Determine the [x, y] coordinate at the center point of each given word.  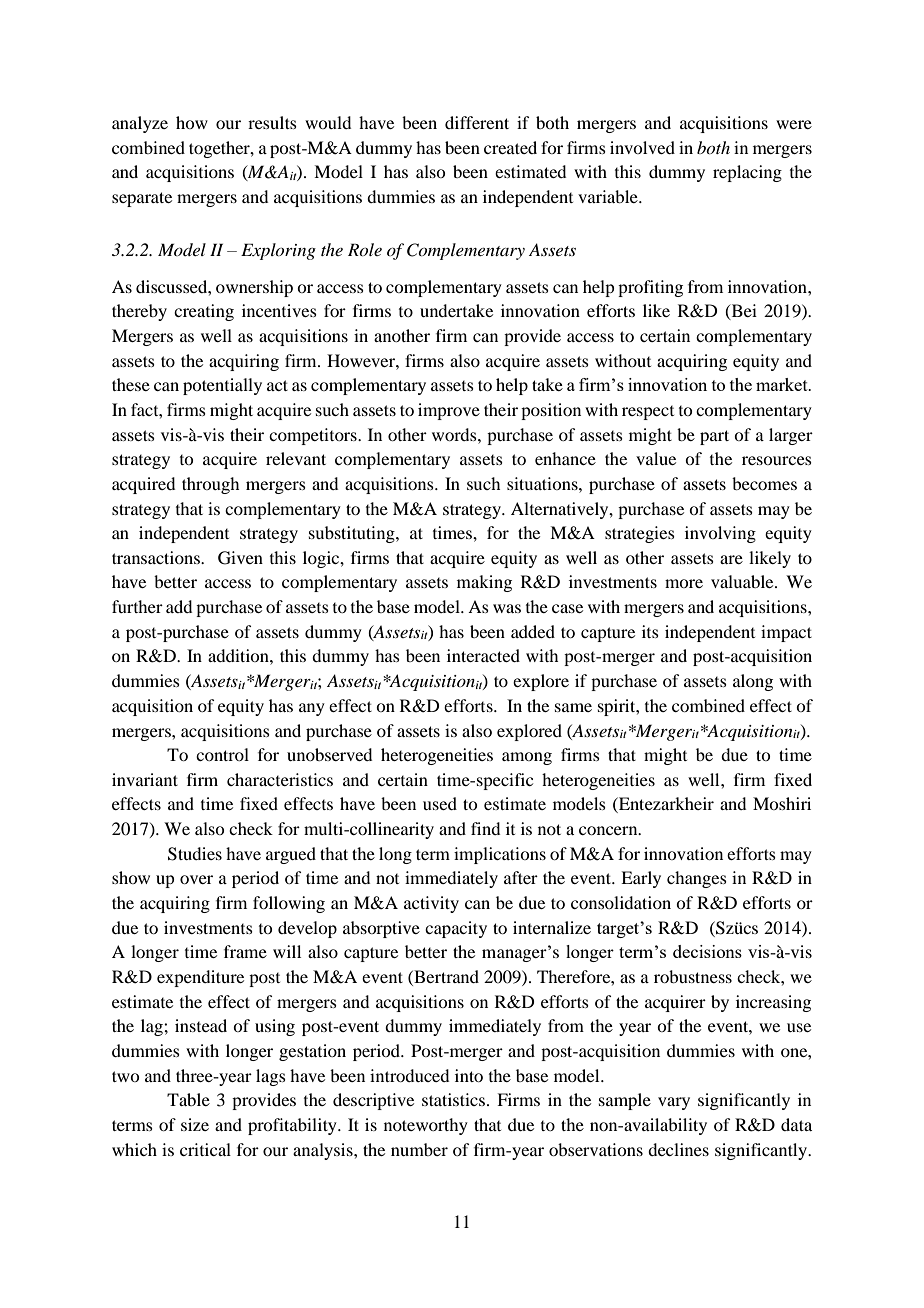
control [222, 754]
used [440, 803]
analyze [140, 124]
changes [697, 879]
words [455, 434]
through [210, 485]
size [195, 1124]
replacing [747, 173]
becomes [764, 483]
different [477, 122]
